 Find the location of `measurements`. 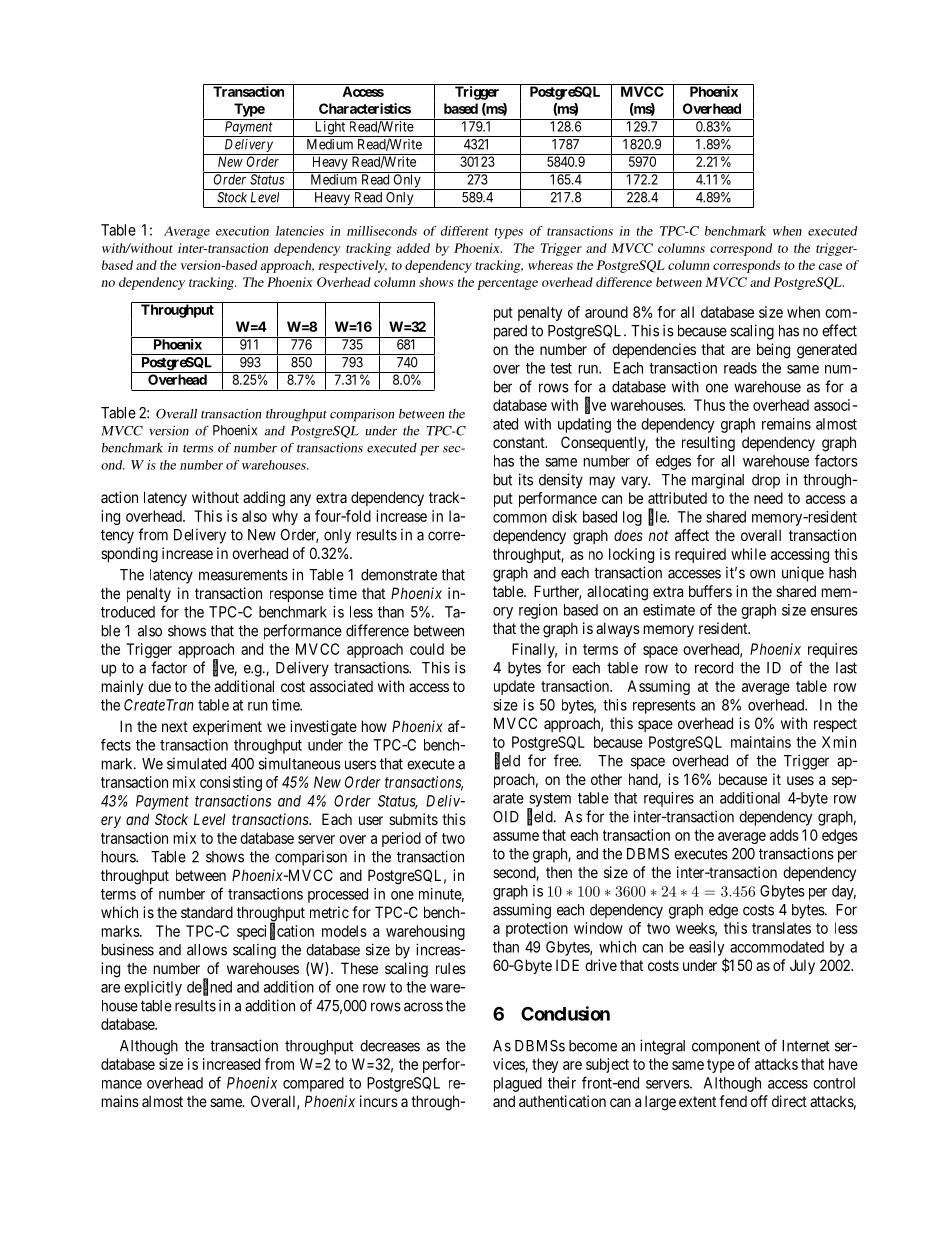

measurements is located at coordinates (243, 575).
